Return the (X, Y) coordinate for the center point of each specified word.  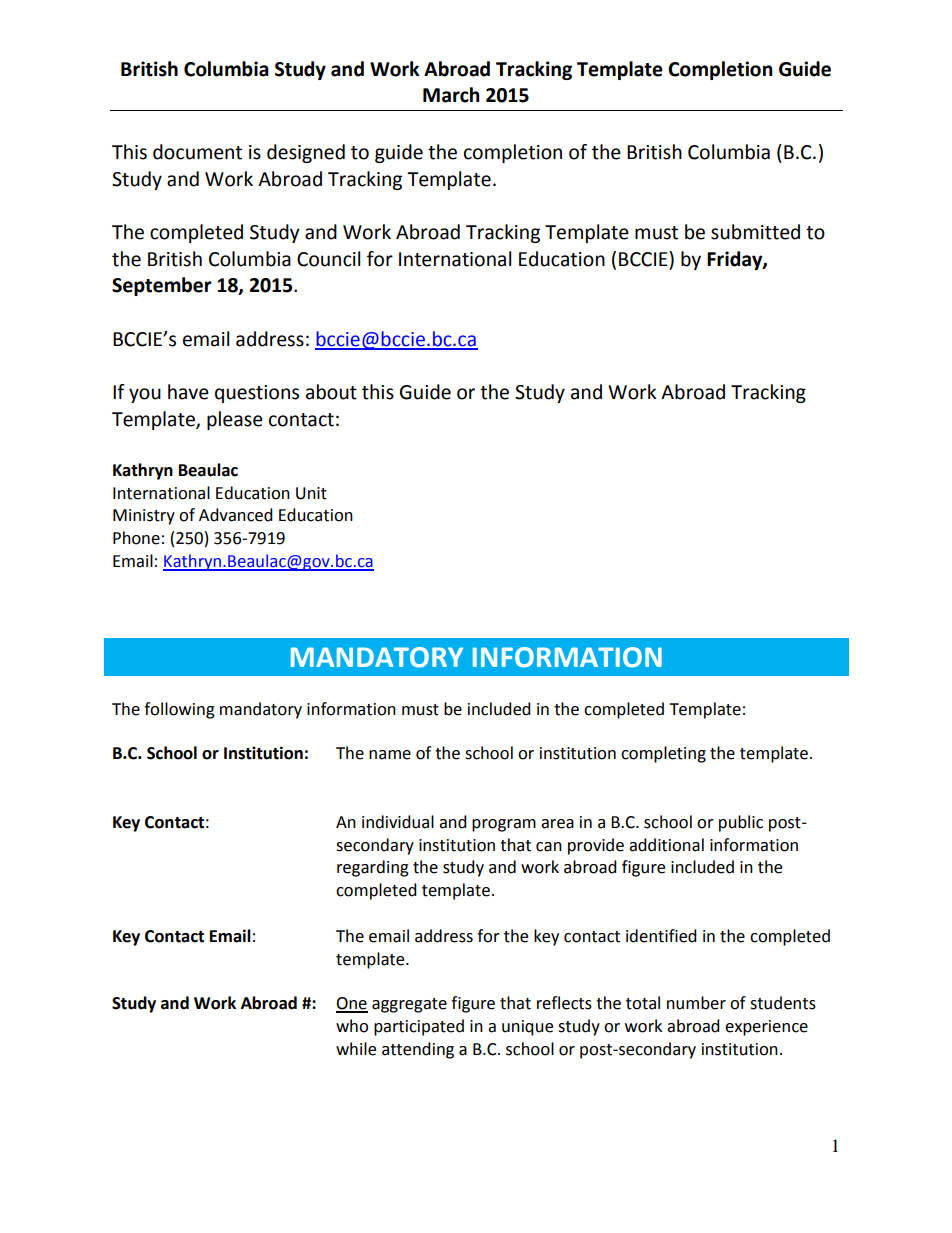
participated (419, 1027)
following (179, 710)
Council (328, 259)
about (331, 392)
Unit (311, 493)
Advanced (236, 515)
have (188, 392)
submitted (755, 232)
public (741, 823)
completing (663, 754)
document (197, 152)
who (352, 1026)
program (504, 825)
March (451, 95)
